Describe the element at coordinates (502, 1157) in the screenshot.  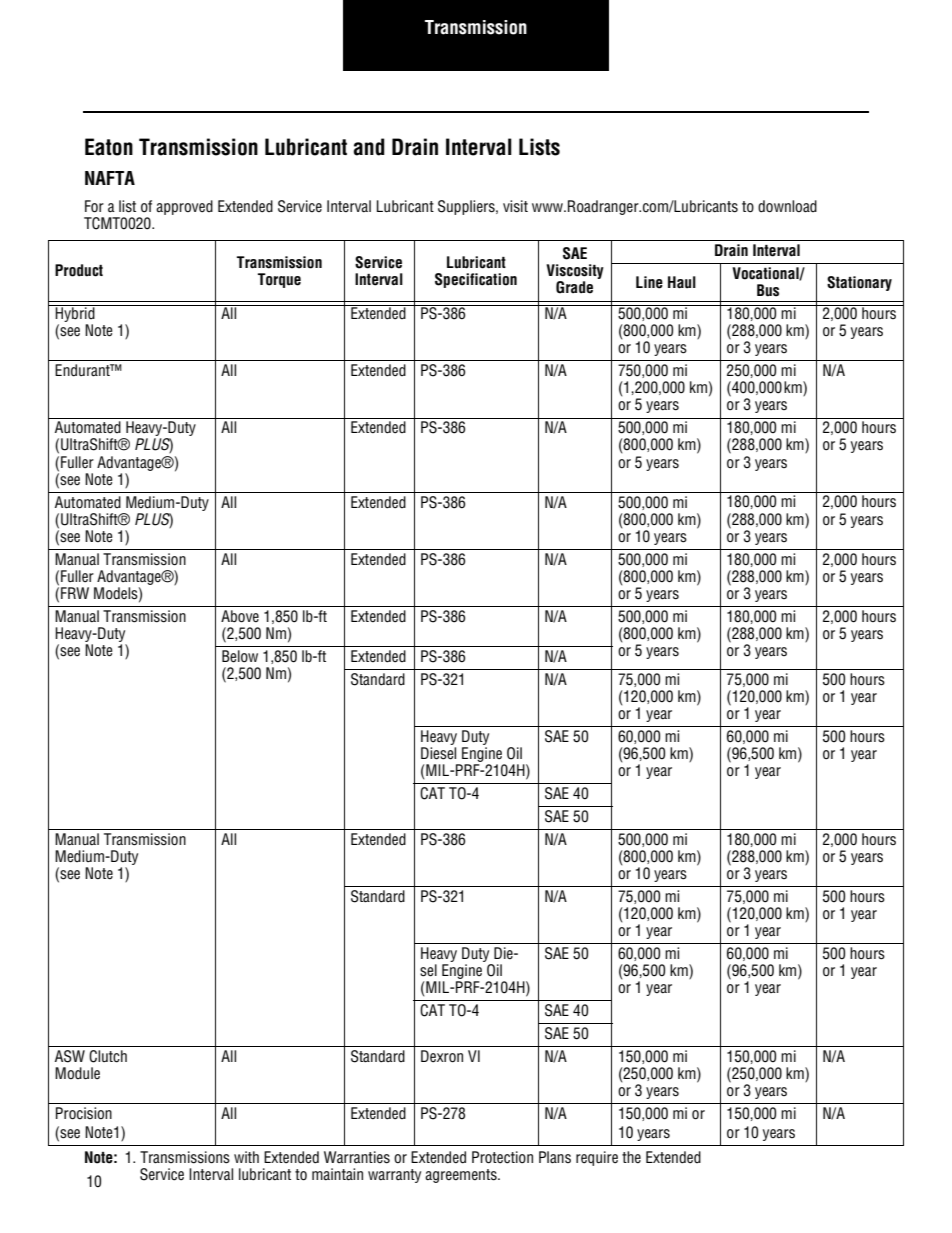
I see `Protection` at that location.
